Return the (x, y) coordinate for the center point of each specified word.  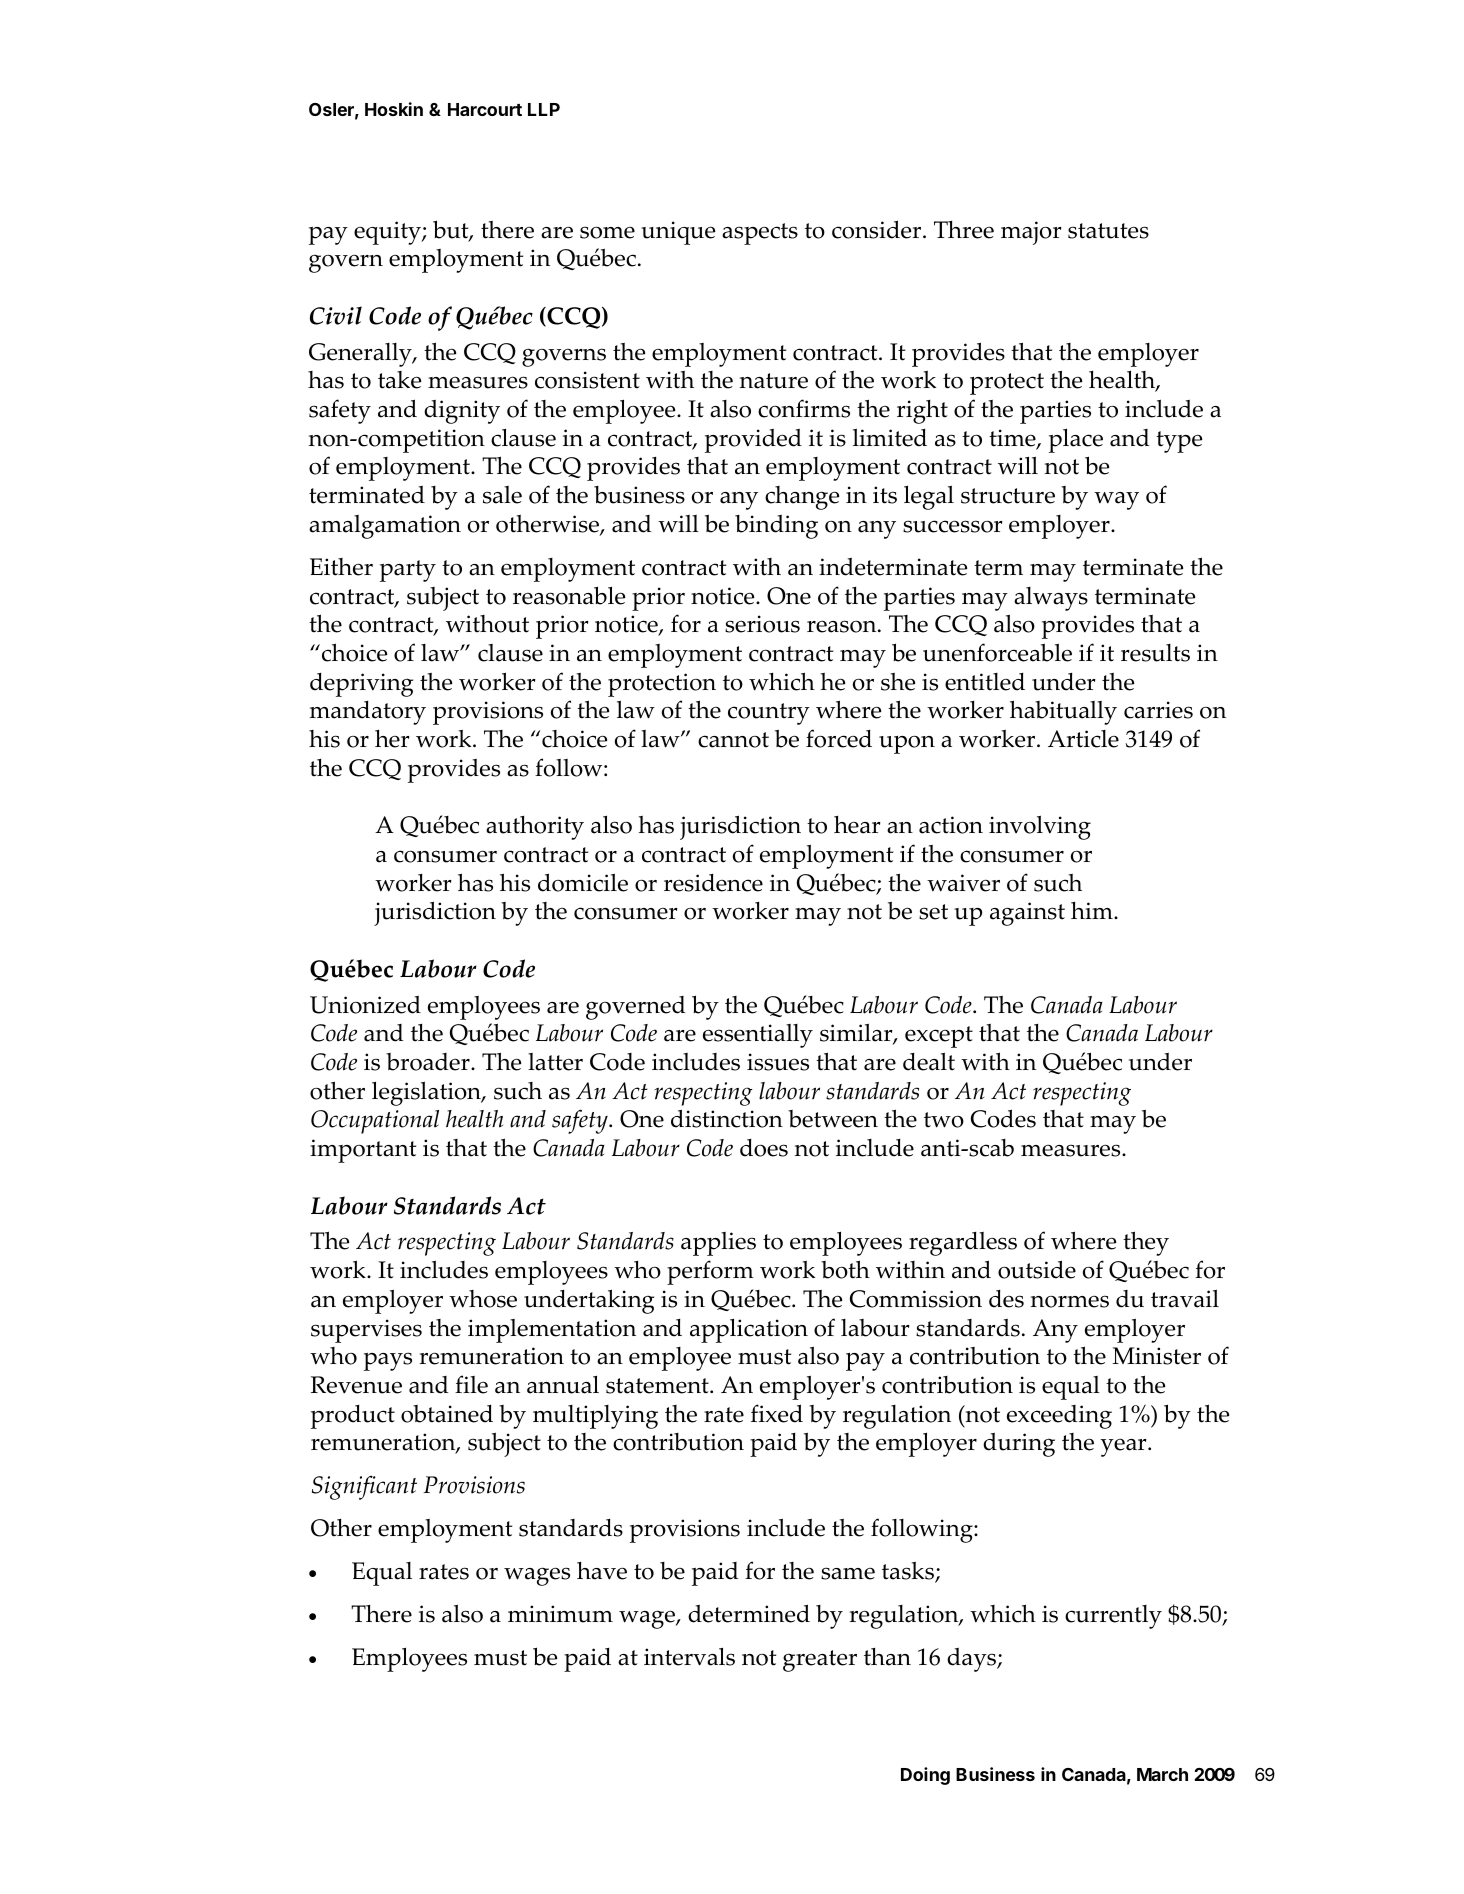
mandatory (368, 713)
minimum (560, 1614)
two (944, 1120)
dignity (462, 412)
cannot (733, 740)
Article (1083, 739)
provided (753, 441)
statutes (1108, 231)
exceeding (1059, 1417)
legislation (427, 1093)
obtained (447, 1414)
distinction (727, 1118)
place (1076, 440)
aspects (760, 234)
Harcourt (485, 109)
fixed (777, 1413)
